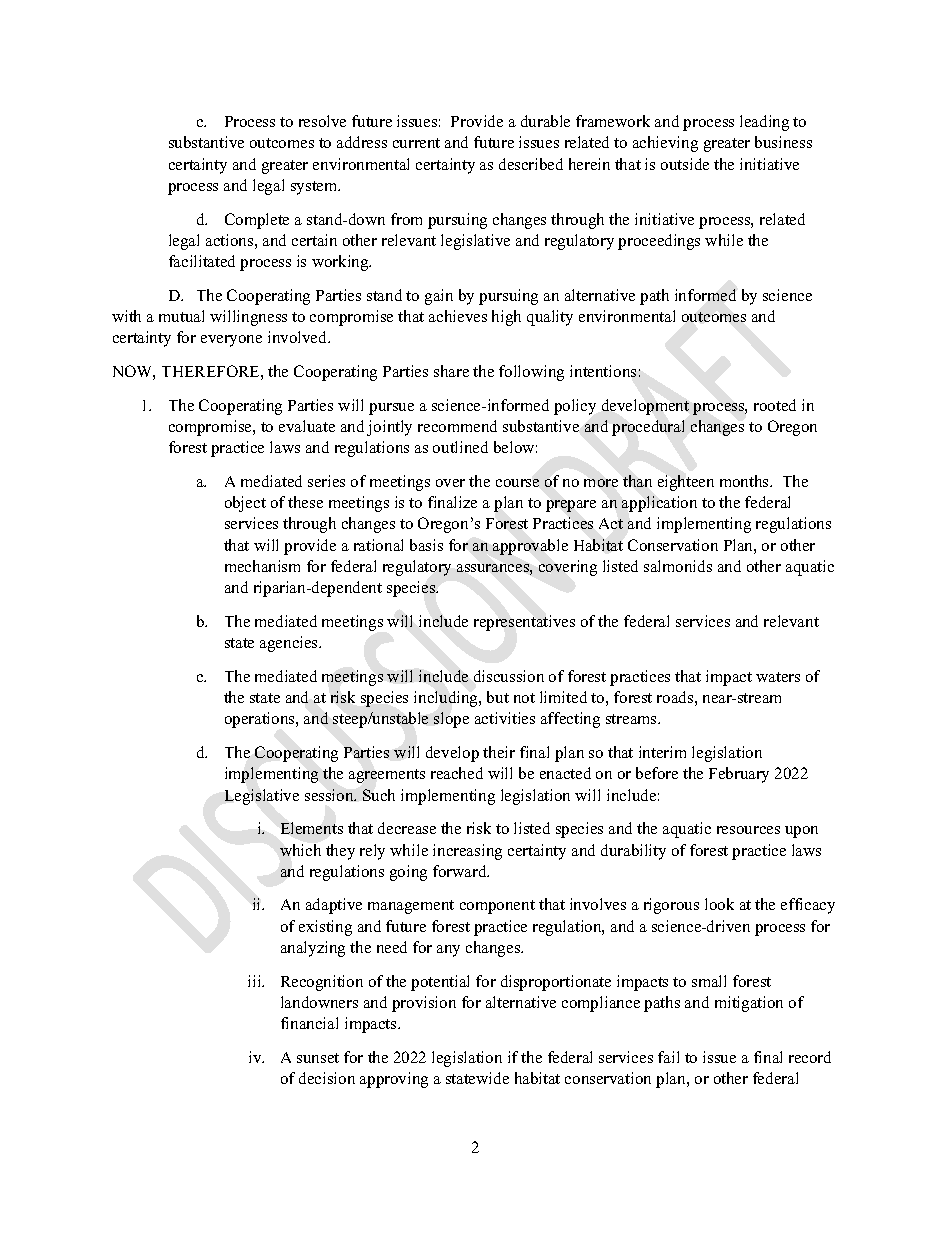 This screenshot has width=952, height=1233. What do you see at coordinates (309, 1023) in the screenshot?
I see `financial` at bounding box center [309, 1023].
